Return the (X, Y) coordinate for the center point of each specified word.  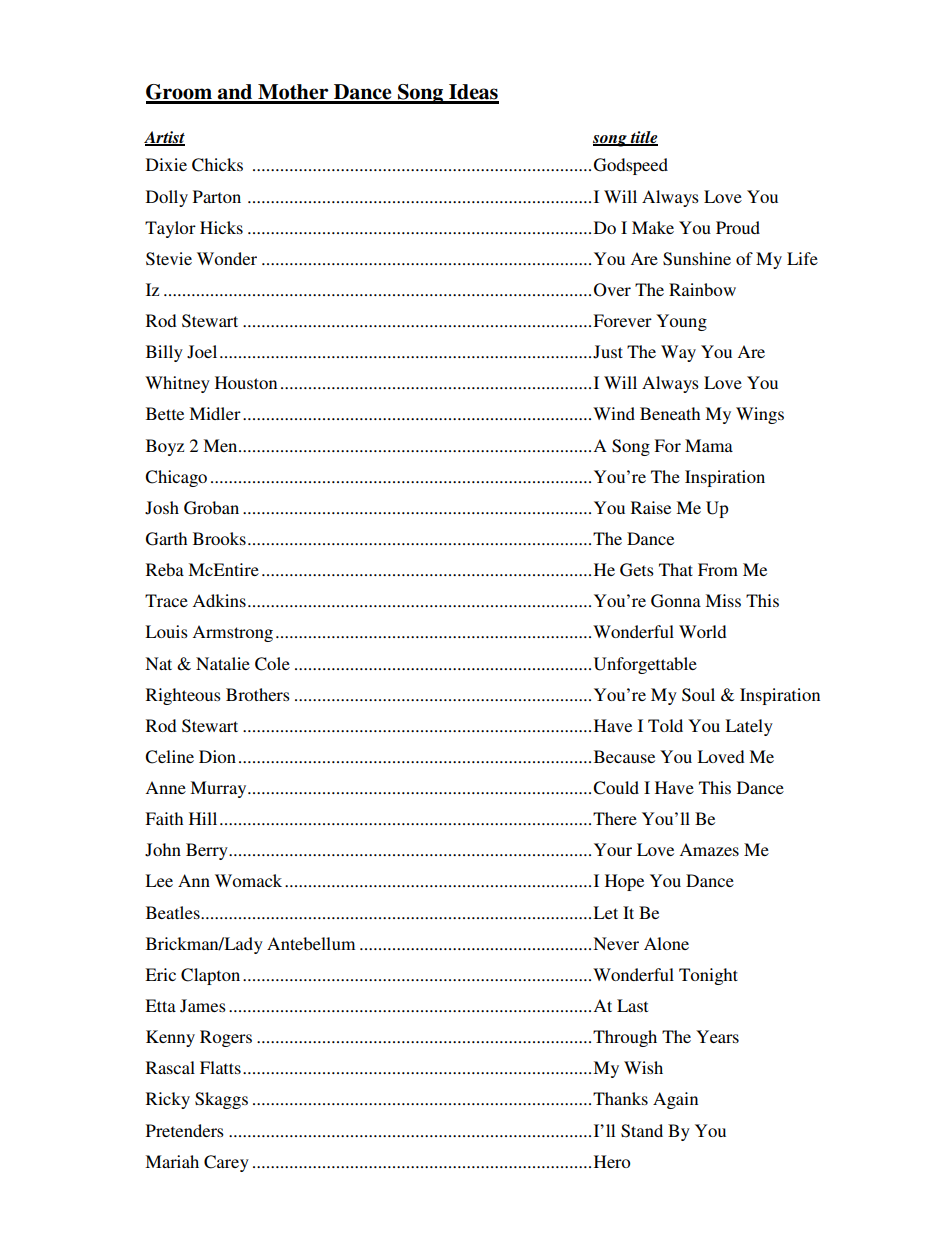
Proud (738, 227)
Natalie (223, 663)
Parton (217, 196)
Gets (637, 570)
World (703, 631)
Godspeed (631, 166)
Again (675, 1100)
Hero (612, 1161)
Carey (226, 1163)
